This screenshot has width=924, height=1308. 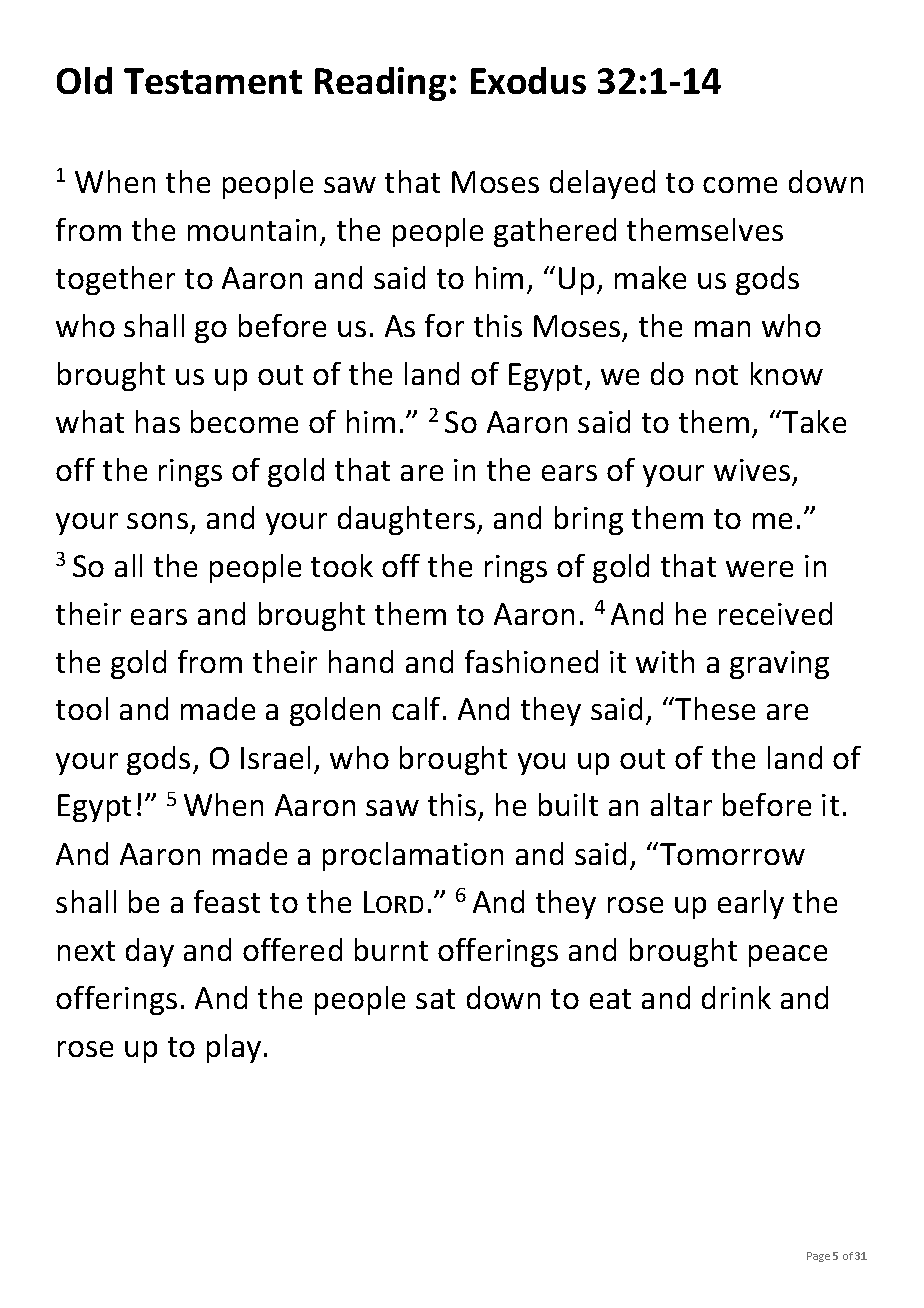 What do you see at coordinates (416, 708) in the screenshot?
I see `calf` at bounding box center [416, 708].
